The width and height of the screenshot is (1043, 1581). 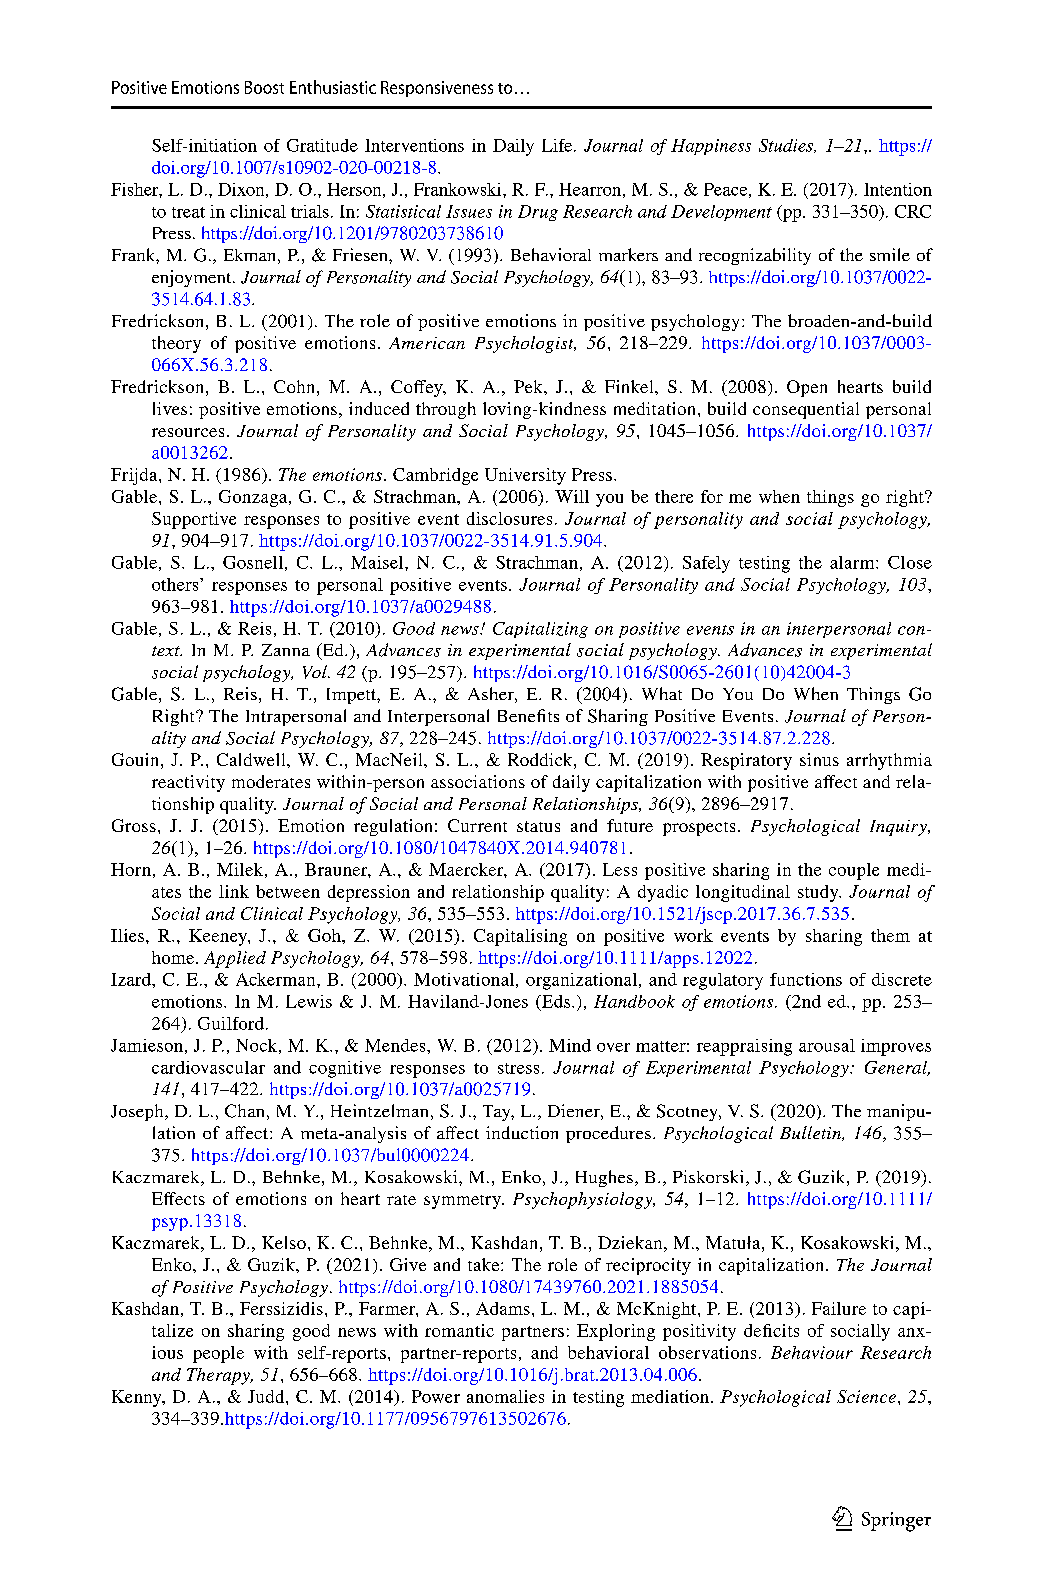 I want to click on Life, so click(x=558, y=145).
